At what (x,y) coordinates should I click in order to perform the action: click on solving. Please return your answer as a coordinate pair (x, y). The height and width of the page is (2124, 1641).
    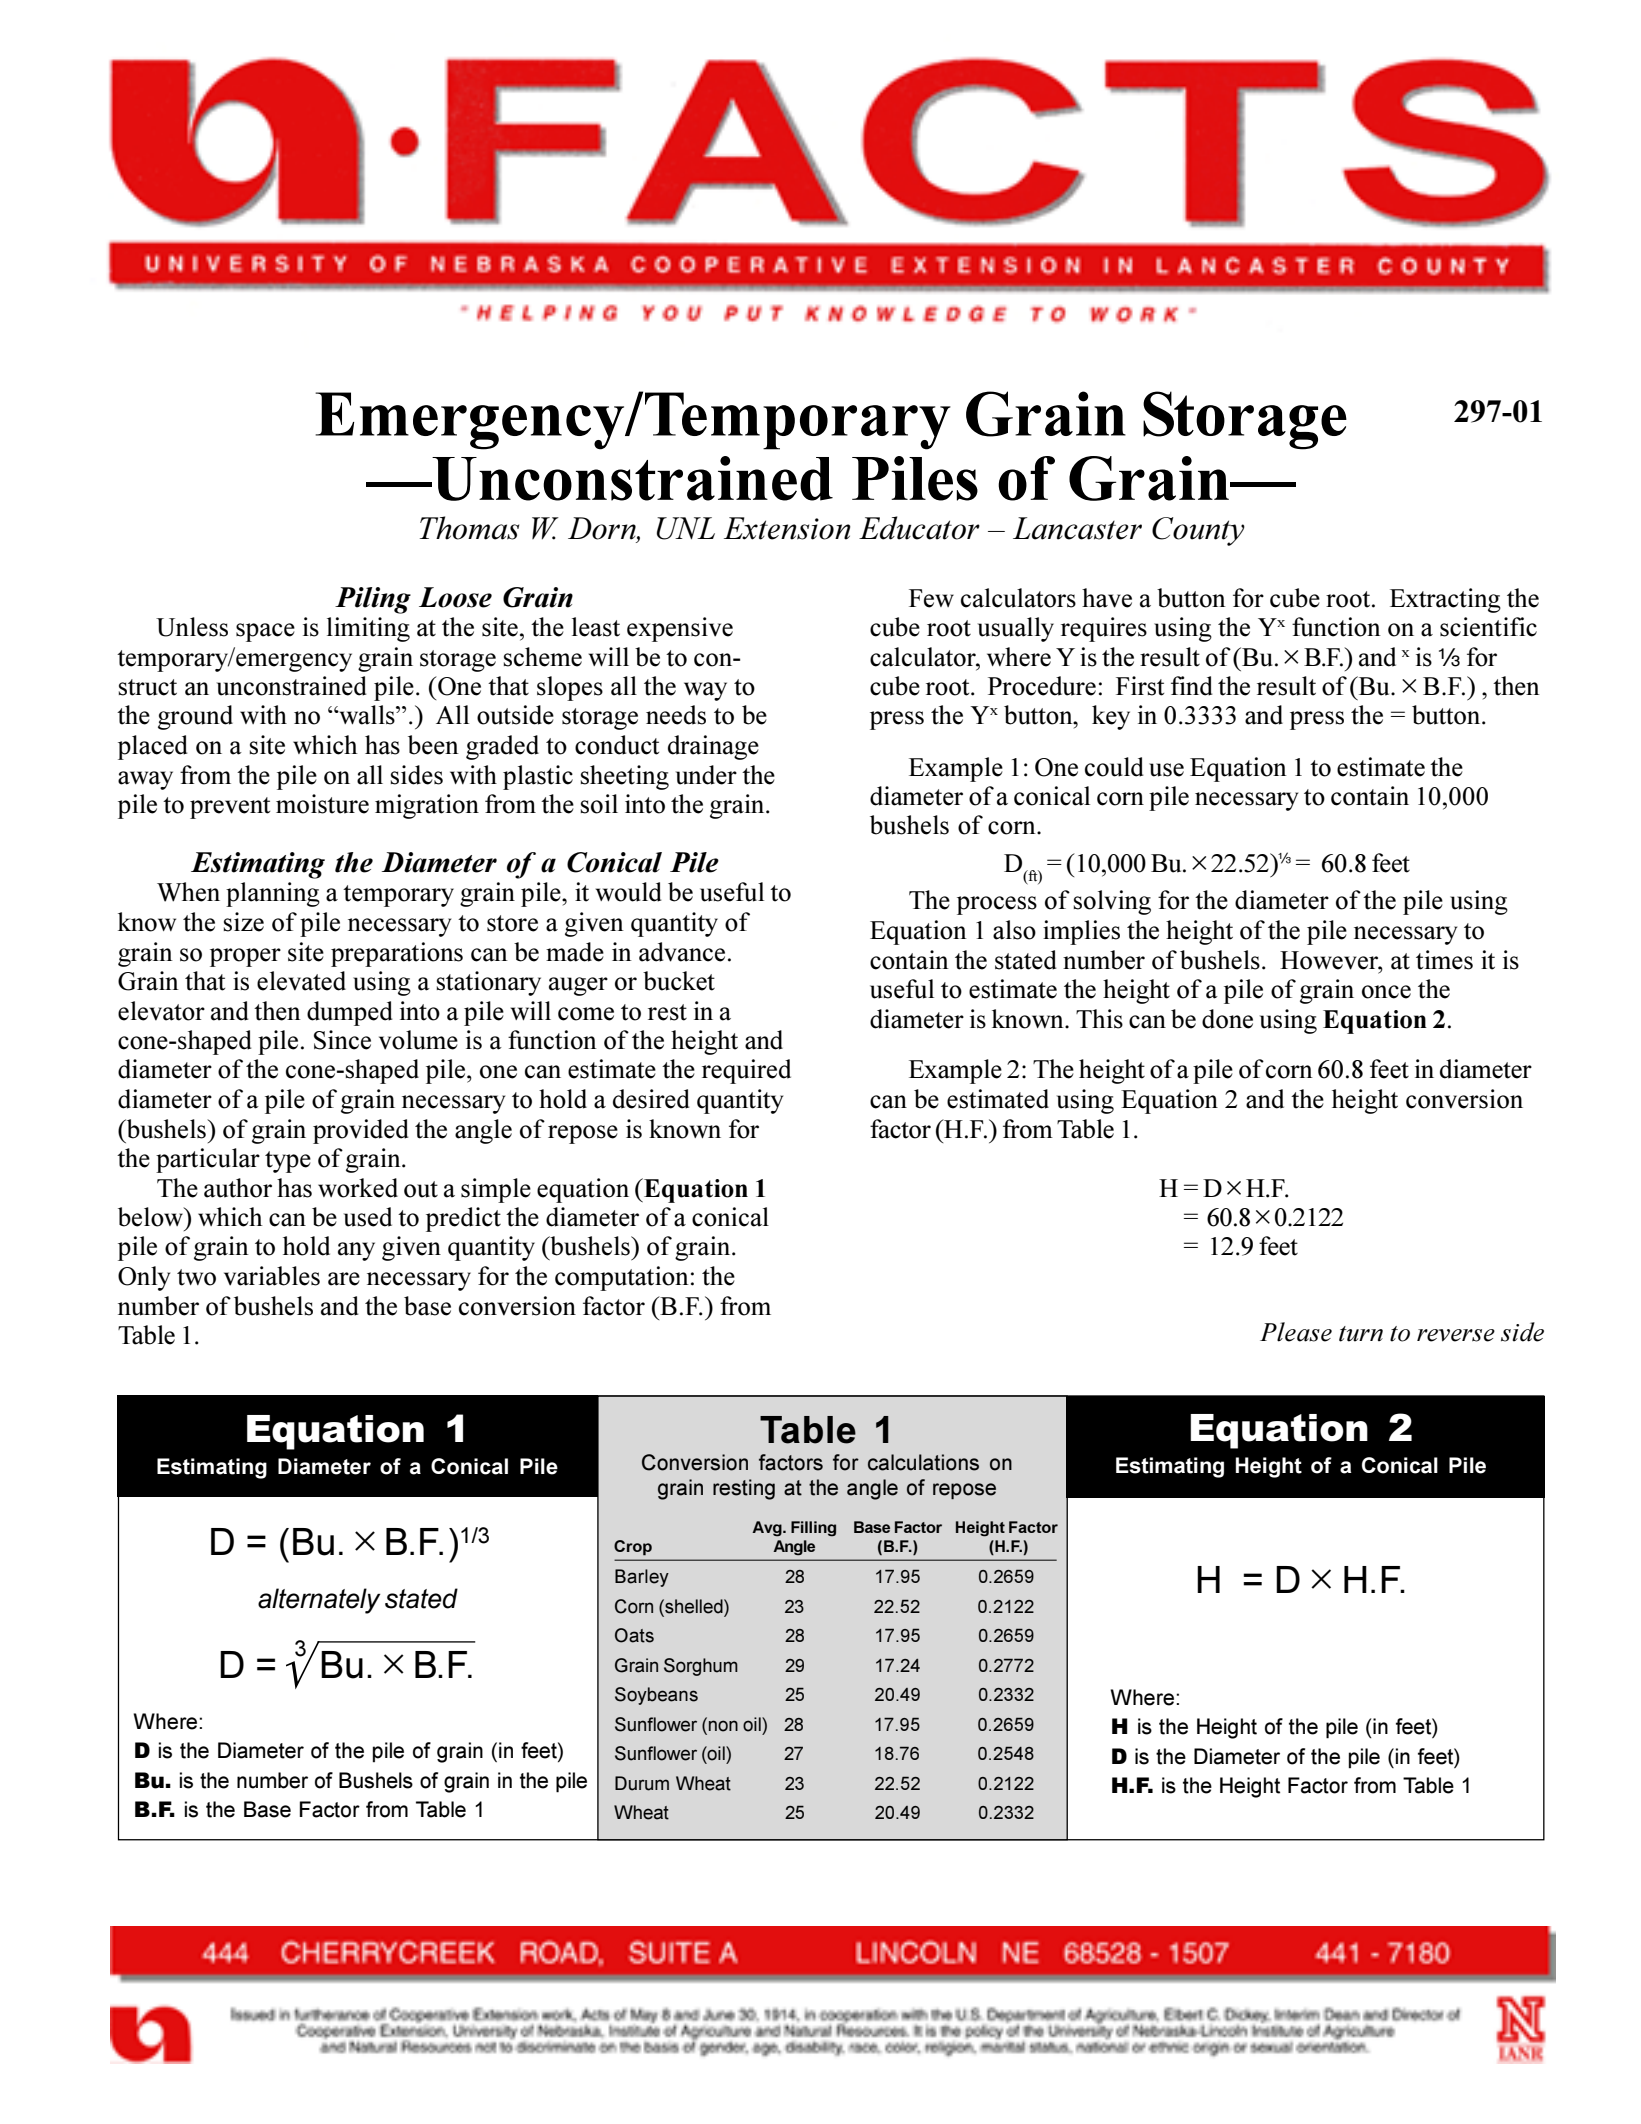
    Looking at the image, I should click on (1112, 902).
